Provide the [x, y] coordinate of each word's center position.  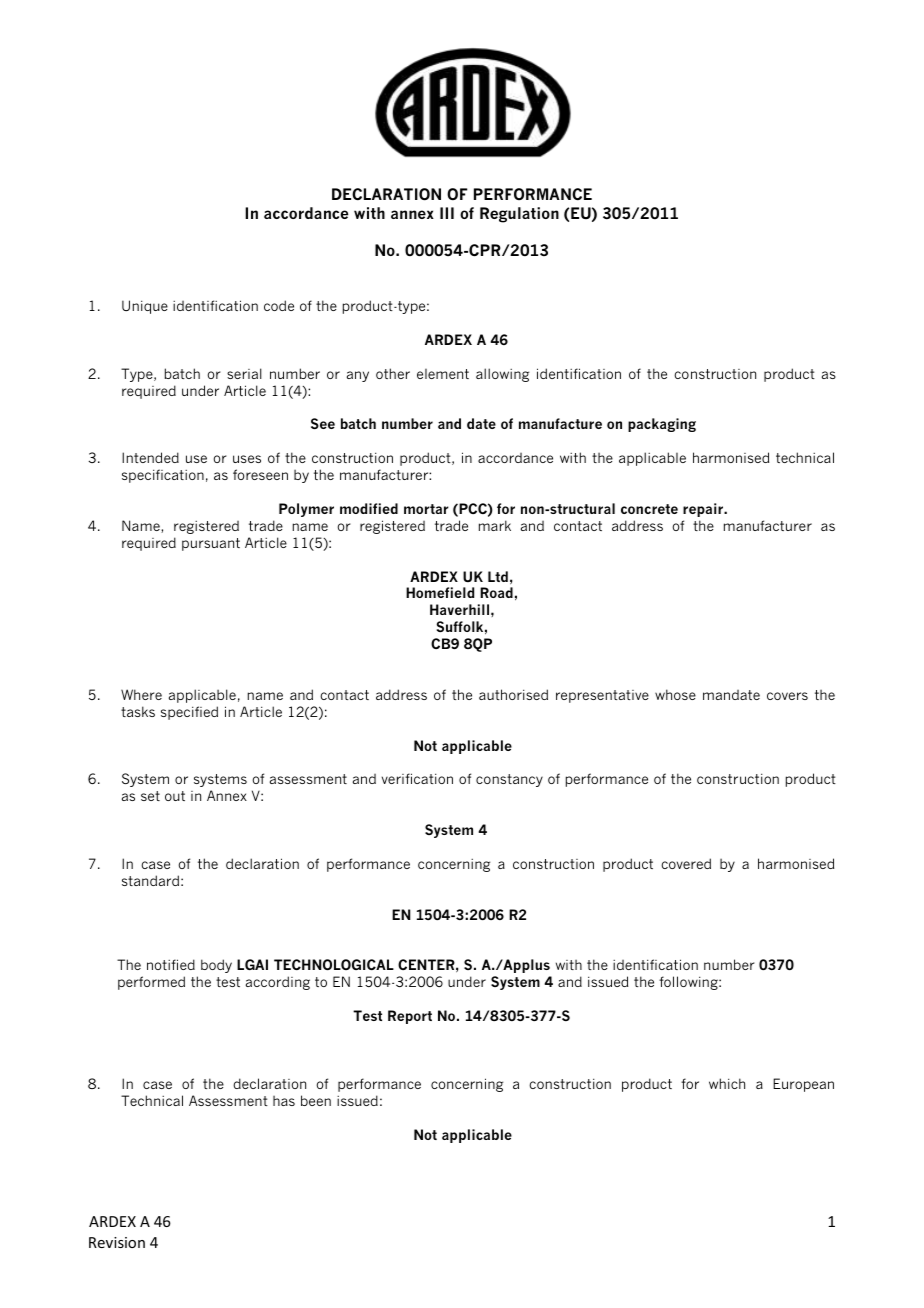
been [316, 1100]
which [727, 1083]
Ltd [498, 576]
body [216, 966]
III [447, 213]
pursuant [211, 544]
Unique [145, 307]
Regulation [519, 215]
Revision [117, 1242]
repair [704, 510]
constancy [509, 780]
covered [686, 863]
